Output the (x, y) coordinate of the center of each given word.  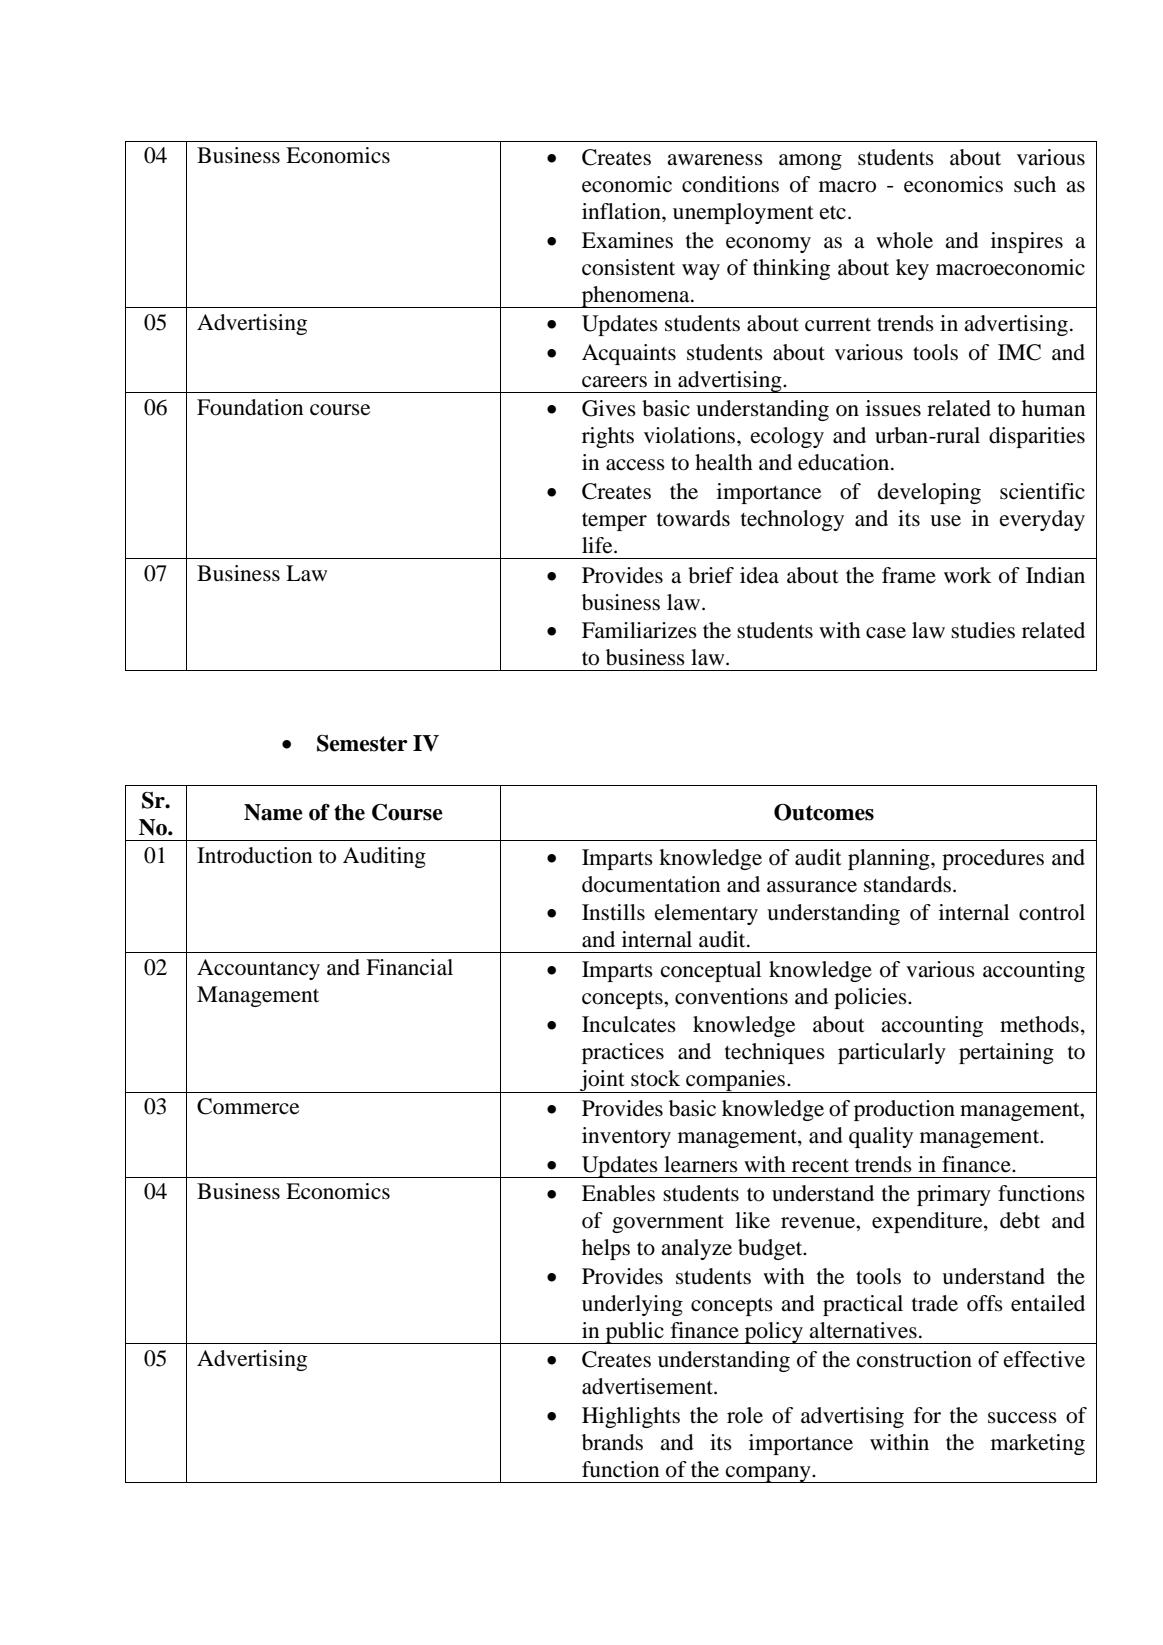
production (904, 1110)
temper (614, 522)
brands (612, 1442)
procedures (993, 859)
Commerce (248, 1106)
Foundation (250, 407)
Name (273, 812)
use (945, 521)
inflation (622, 211)
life (598, 545)
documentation (651, 884)
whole (904, 240)
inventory (626, 1137)
